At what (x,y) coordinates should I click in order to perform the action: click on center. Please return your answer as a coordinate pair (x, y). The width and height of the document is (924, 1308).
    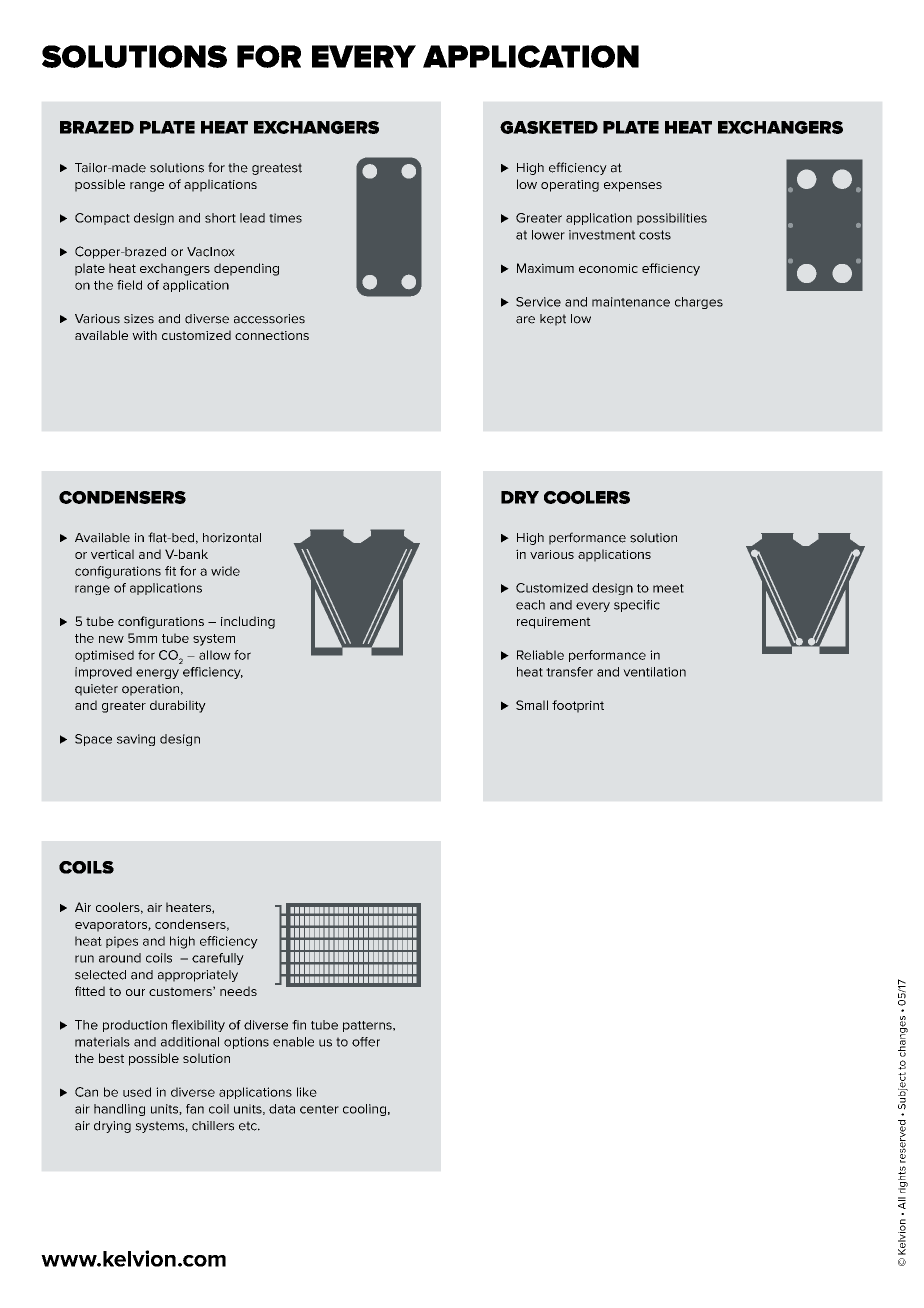
    Looking at the image, I should click on (319, 1109).
